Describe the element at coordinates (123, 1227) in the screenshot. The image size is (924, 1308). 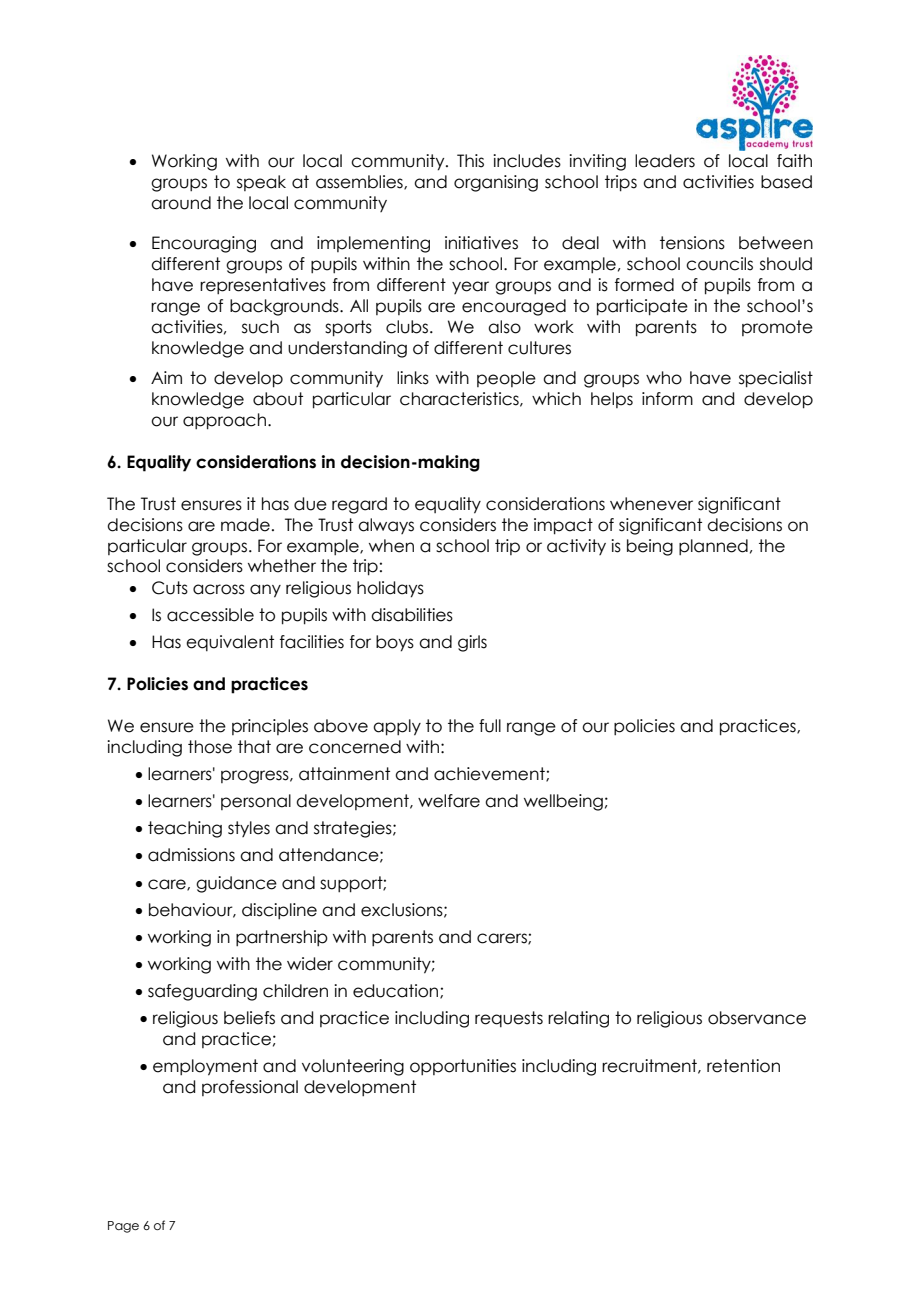
I see `Page` at that location.
